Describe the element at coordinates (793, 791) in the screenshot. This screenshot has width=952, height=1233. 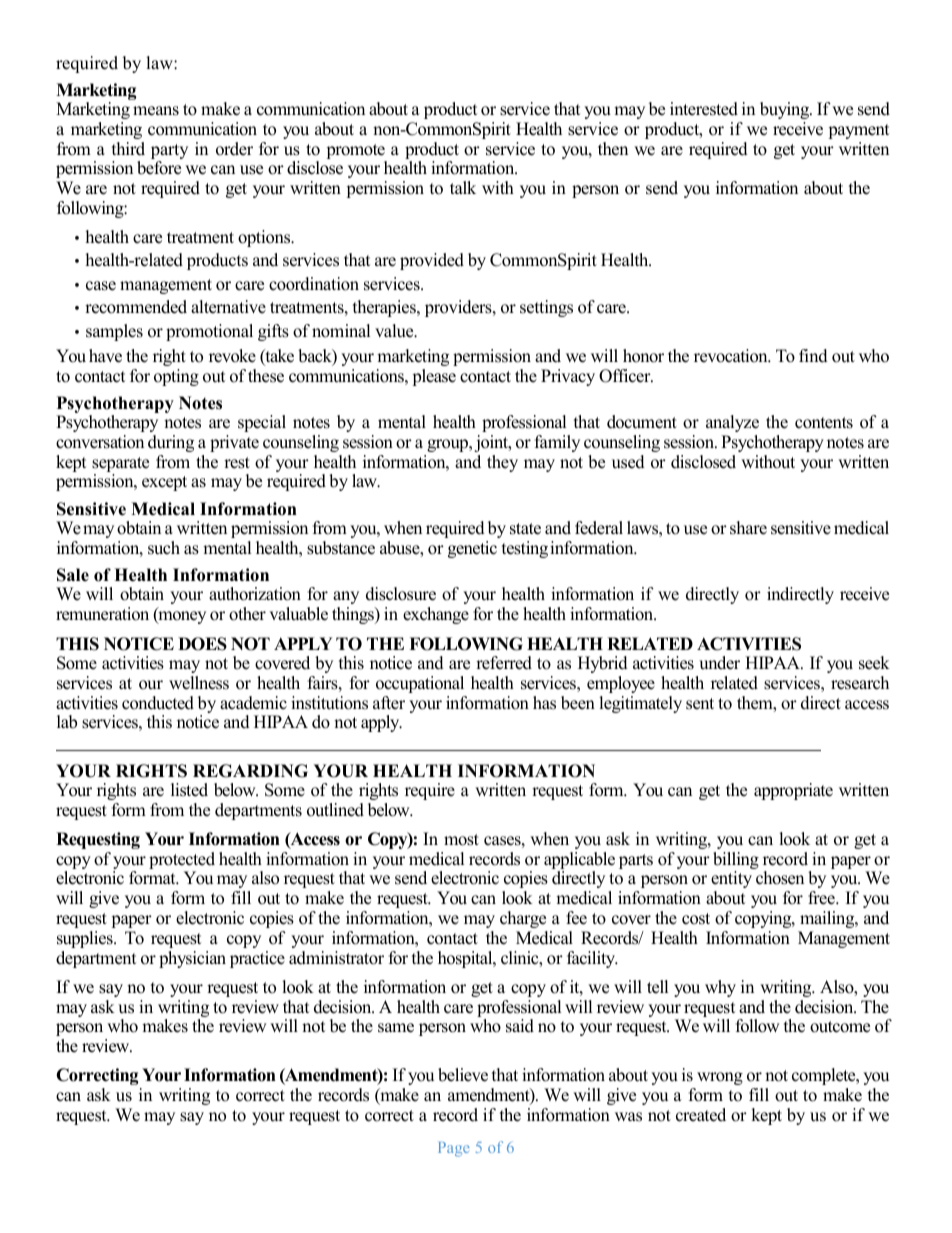
I see `appropriate` at that location.
